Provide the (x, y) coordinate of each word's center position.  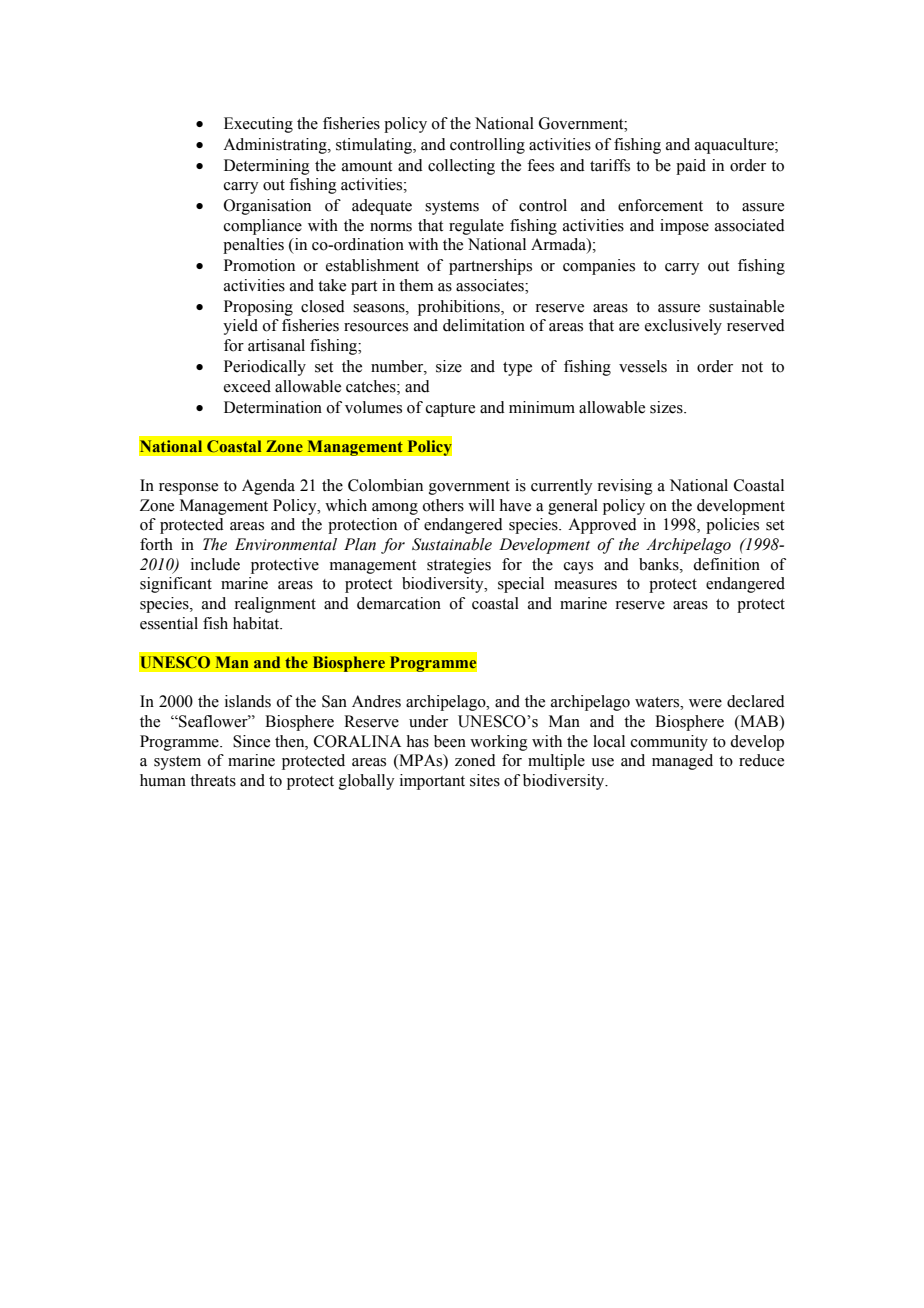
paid (691, 167)
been (450, 741)
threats (213, 780)
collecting (461, 167)
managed (682, 762)
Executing (258, 125)
